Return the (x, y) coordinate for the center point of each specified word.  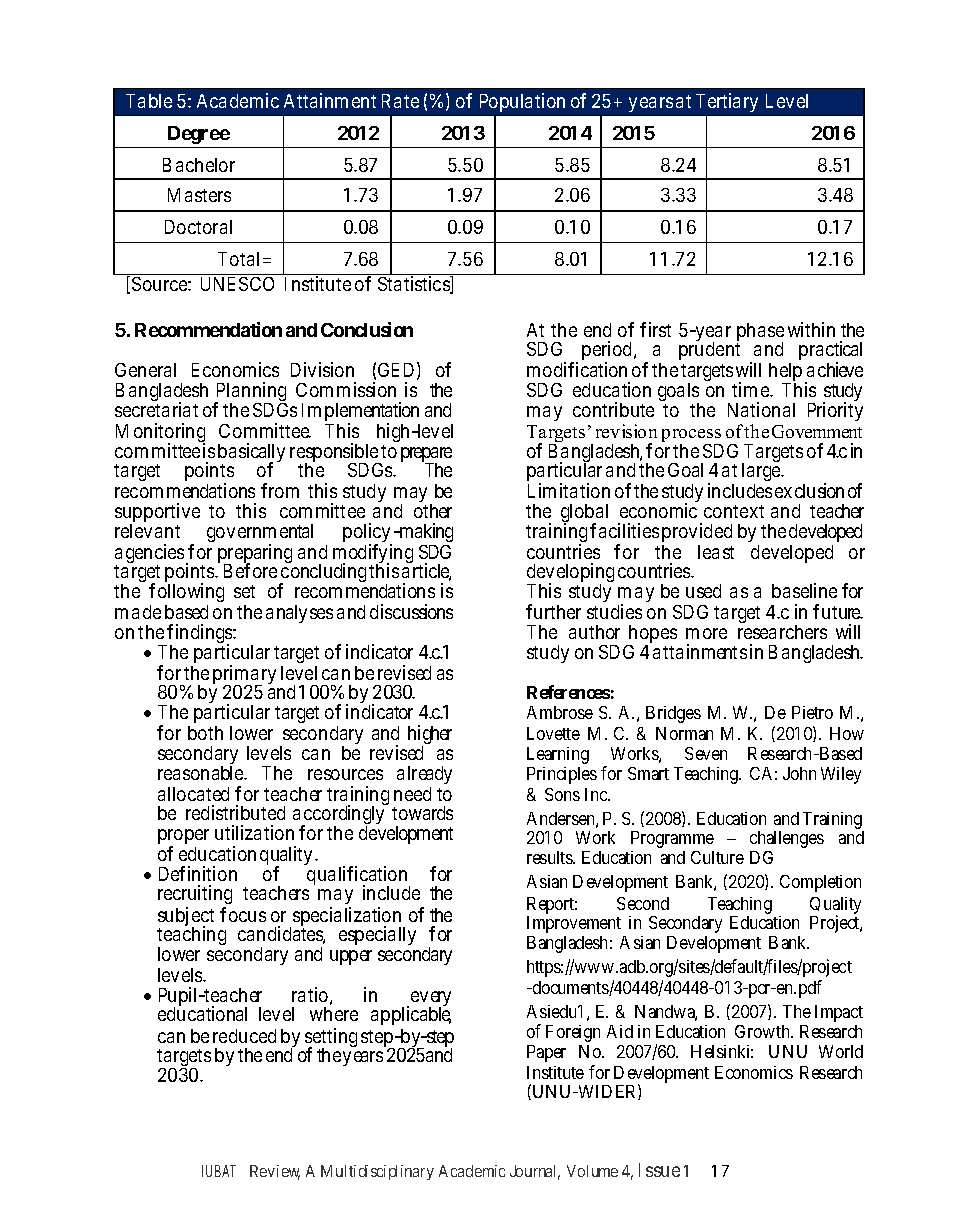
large (762, 472)
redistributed (235, 812)
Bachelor (199, 165)
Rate (400, 101)
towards (422, 813)
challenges (787, 839)
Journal (535, 1172)
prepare (426, 456)
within (811, 329)
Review (275, 1172)
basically (251, 454)
